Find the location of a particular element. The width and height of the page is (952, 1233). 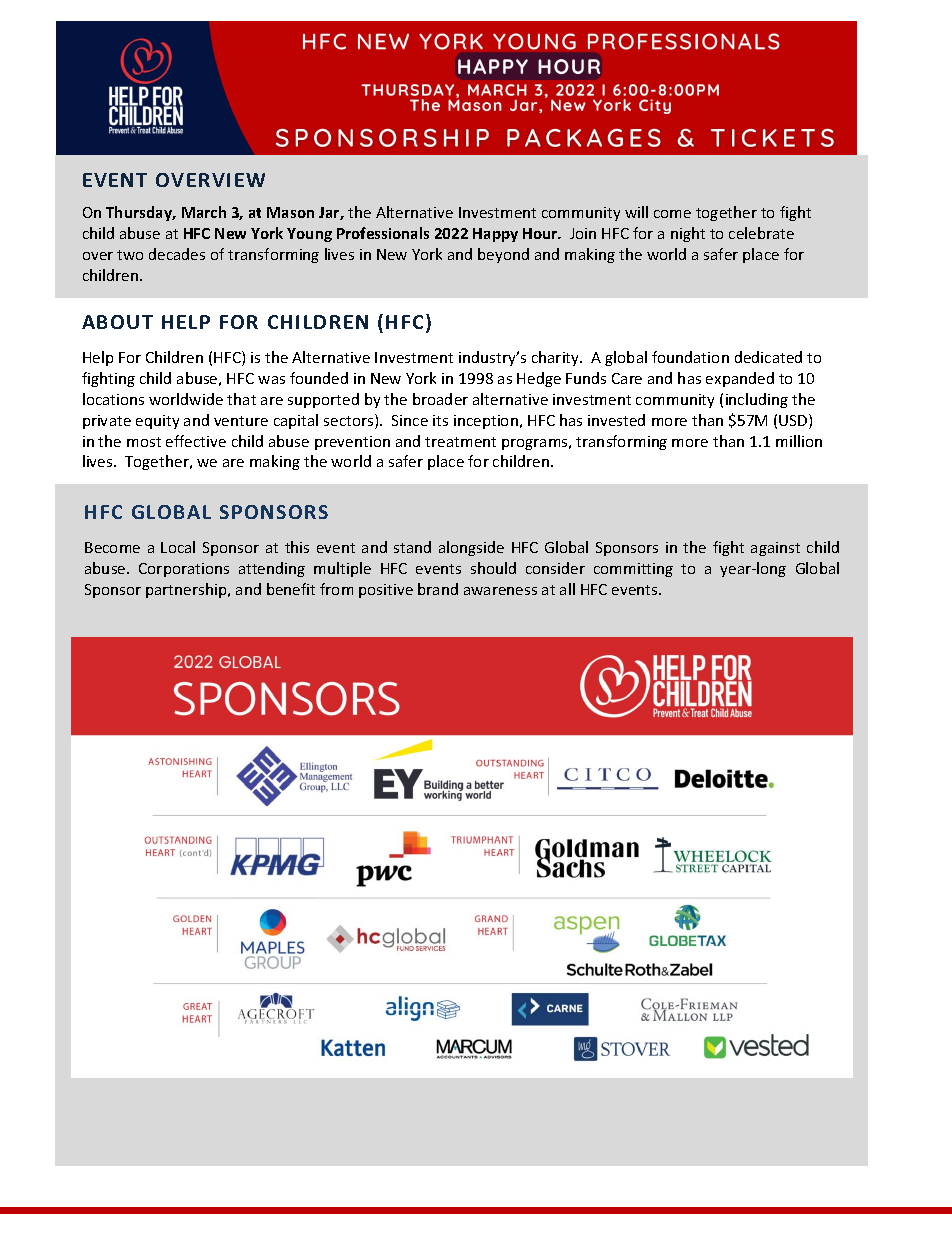

Happy is located at coordinates (495, 235).
